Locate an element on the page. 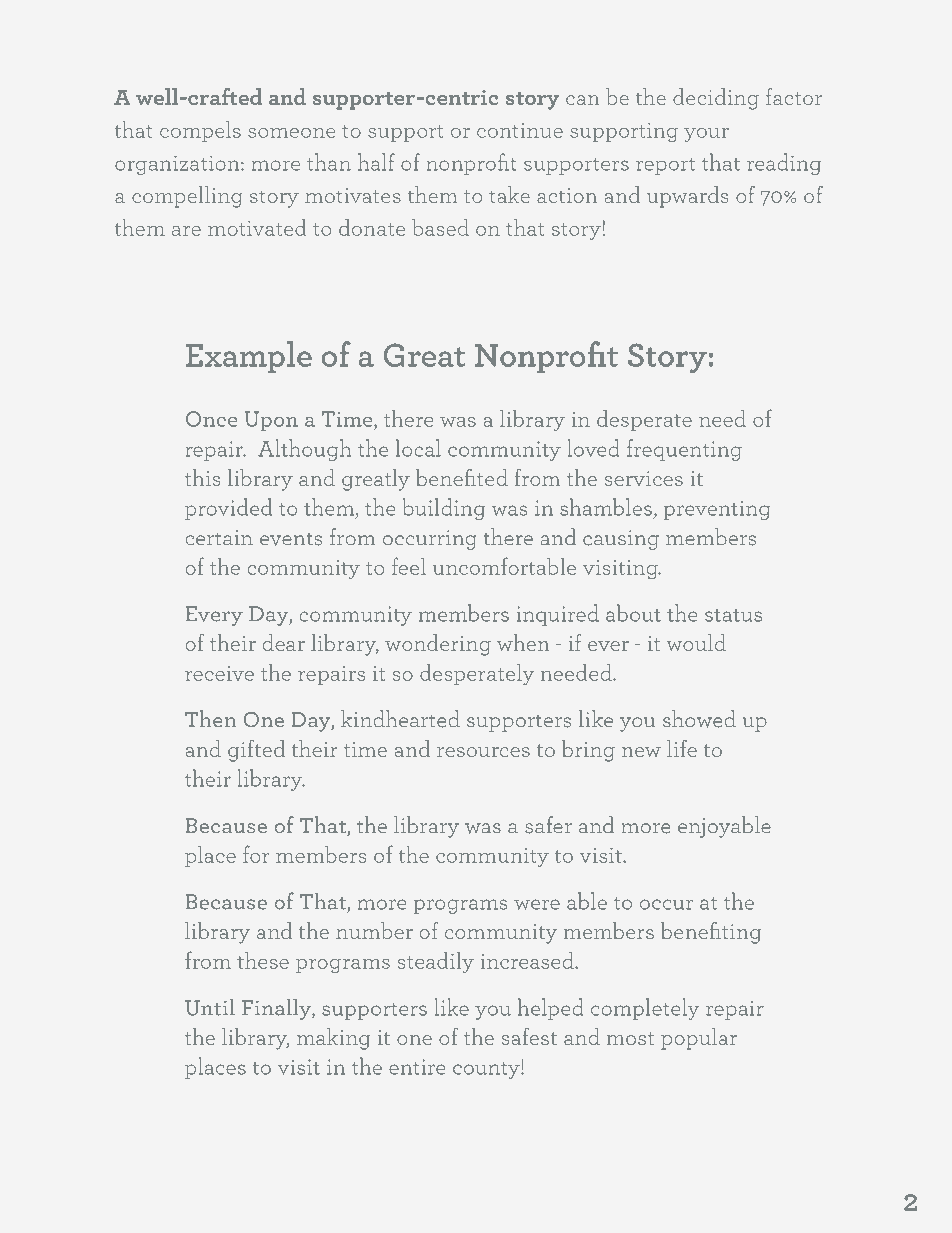 The width and height of the document is (952, 1233). events is located at coordinates (291, 539).
